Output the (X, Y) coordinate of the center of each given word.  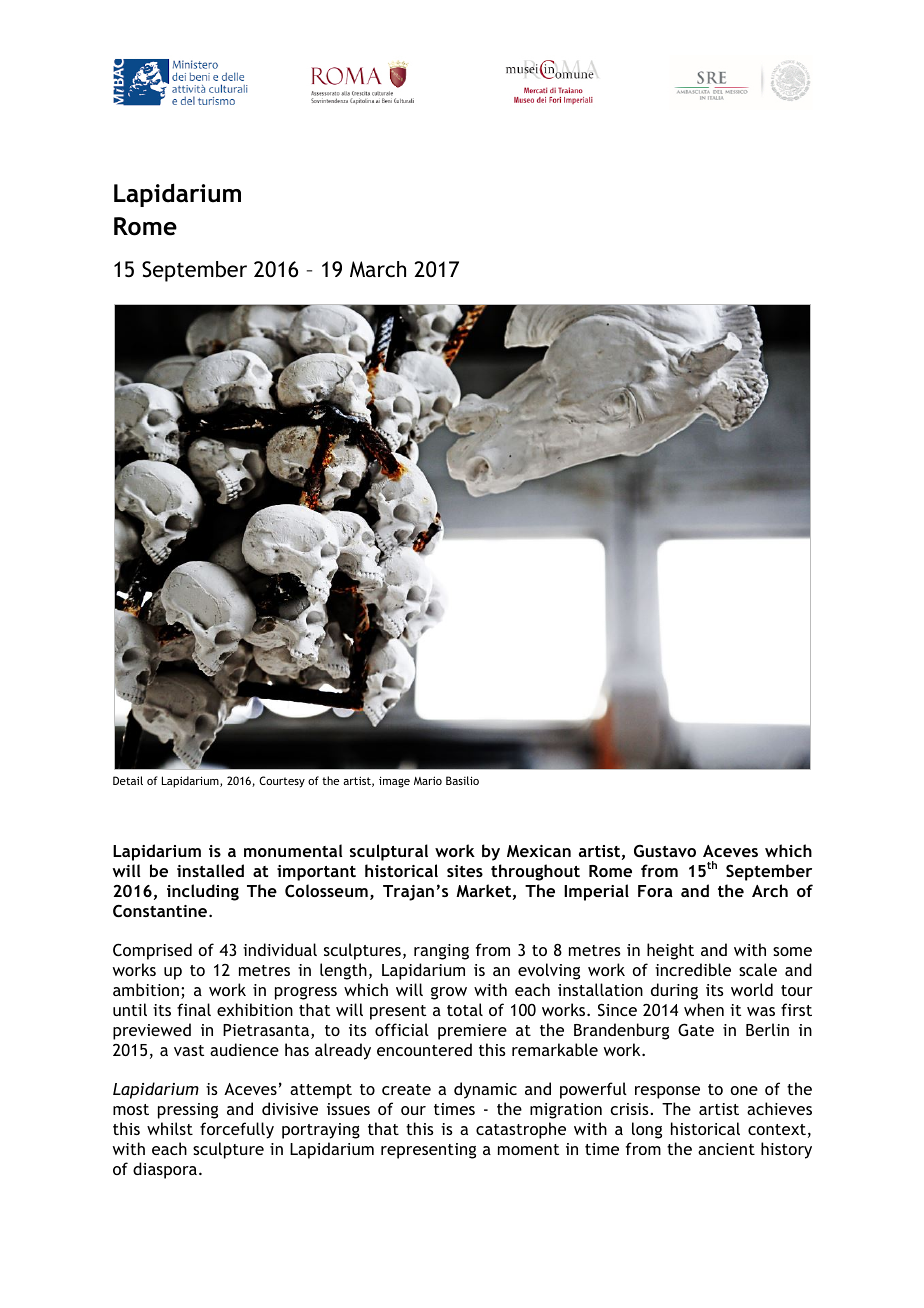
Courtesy (282, 782)
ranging (441, 952)
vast (189, 1050)
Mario (428, 780)
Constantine (161, 911)
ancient (726, 1149)
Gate (696, 1029)
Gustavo (665, 851)
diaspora (165, 1170)
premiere (472, 1032)
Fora (655, 891)
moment (528, 1149)
